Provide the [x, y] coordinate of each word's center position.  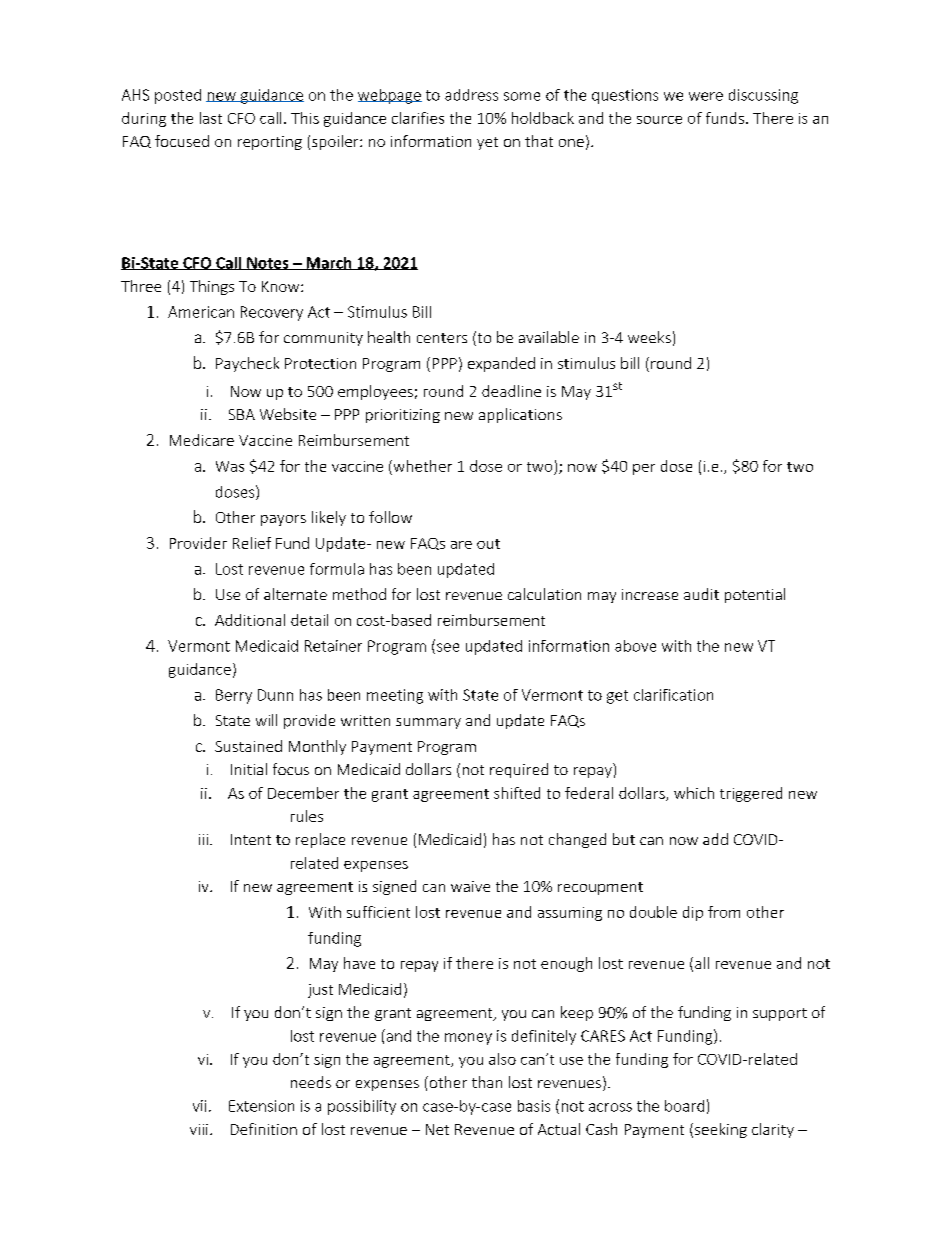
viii [199, 1129]
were [706, 96]
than [487, 1082]
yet [487, 143]
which [694, 793]
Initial [249, 769]
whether [421, 466]
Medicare [202, 440]
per [644, 469]
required [519, 770]
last [211, 118]
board [684, 1106]
